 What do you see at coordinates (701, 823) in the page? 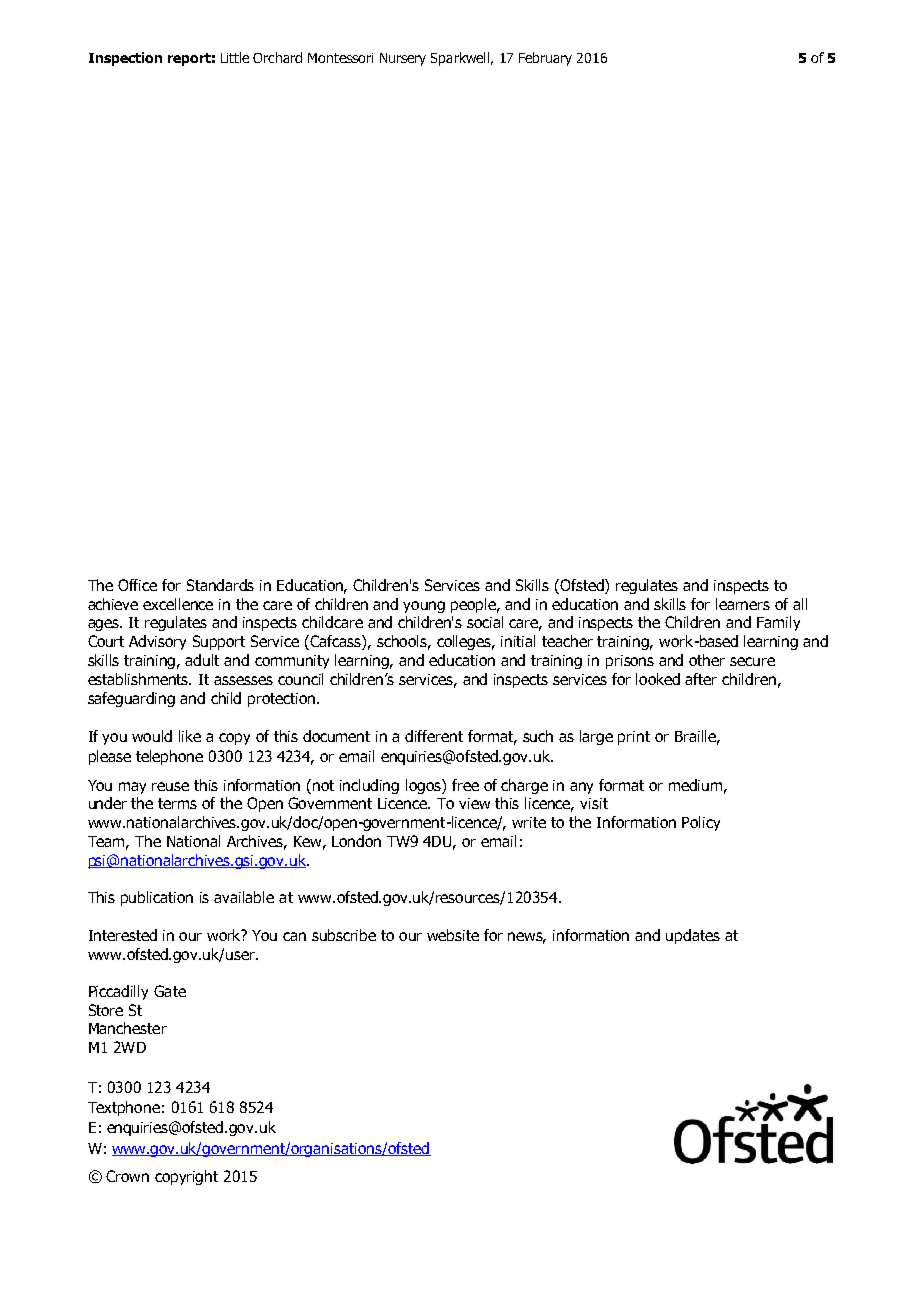
I see `Policy` at bounding box center [701, 823].
